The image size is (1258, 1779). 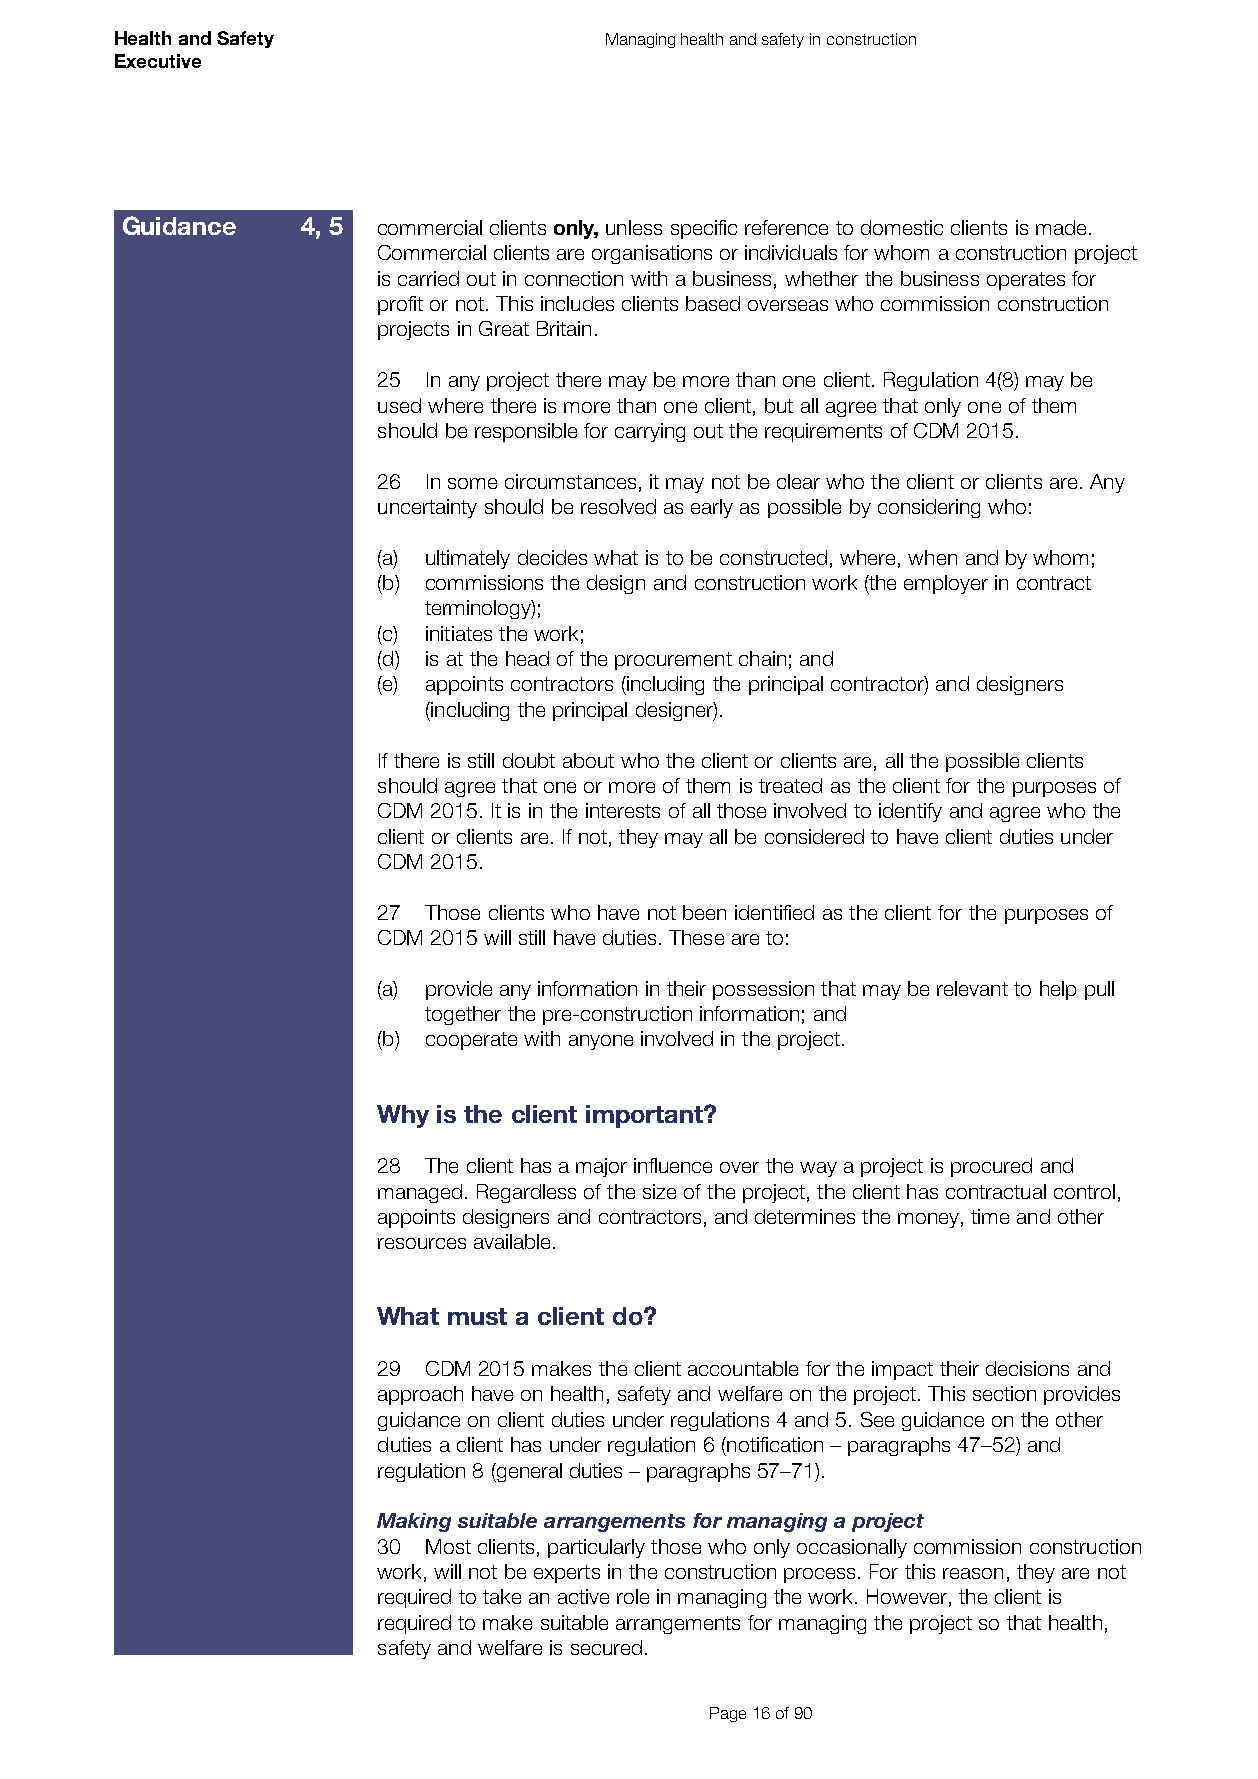 What do you see at coordinates (634, 227) in the screenshot?
I see `unless` at bounding box center [634, 227].
